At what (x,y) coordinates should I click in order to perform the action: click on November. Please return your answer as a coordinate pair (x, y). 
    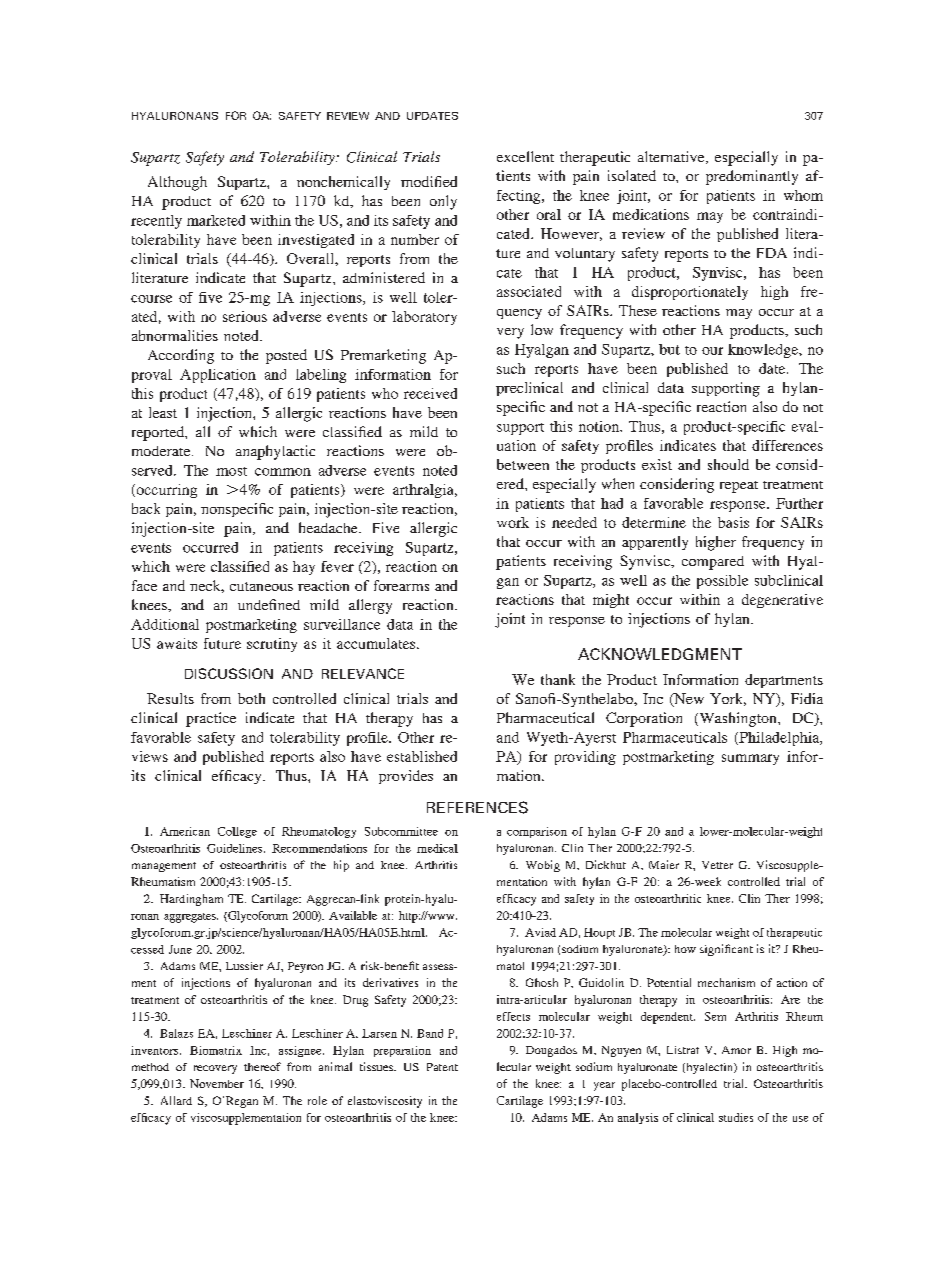
    Looking at the image, I should click on (217, 1083).
